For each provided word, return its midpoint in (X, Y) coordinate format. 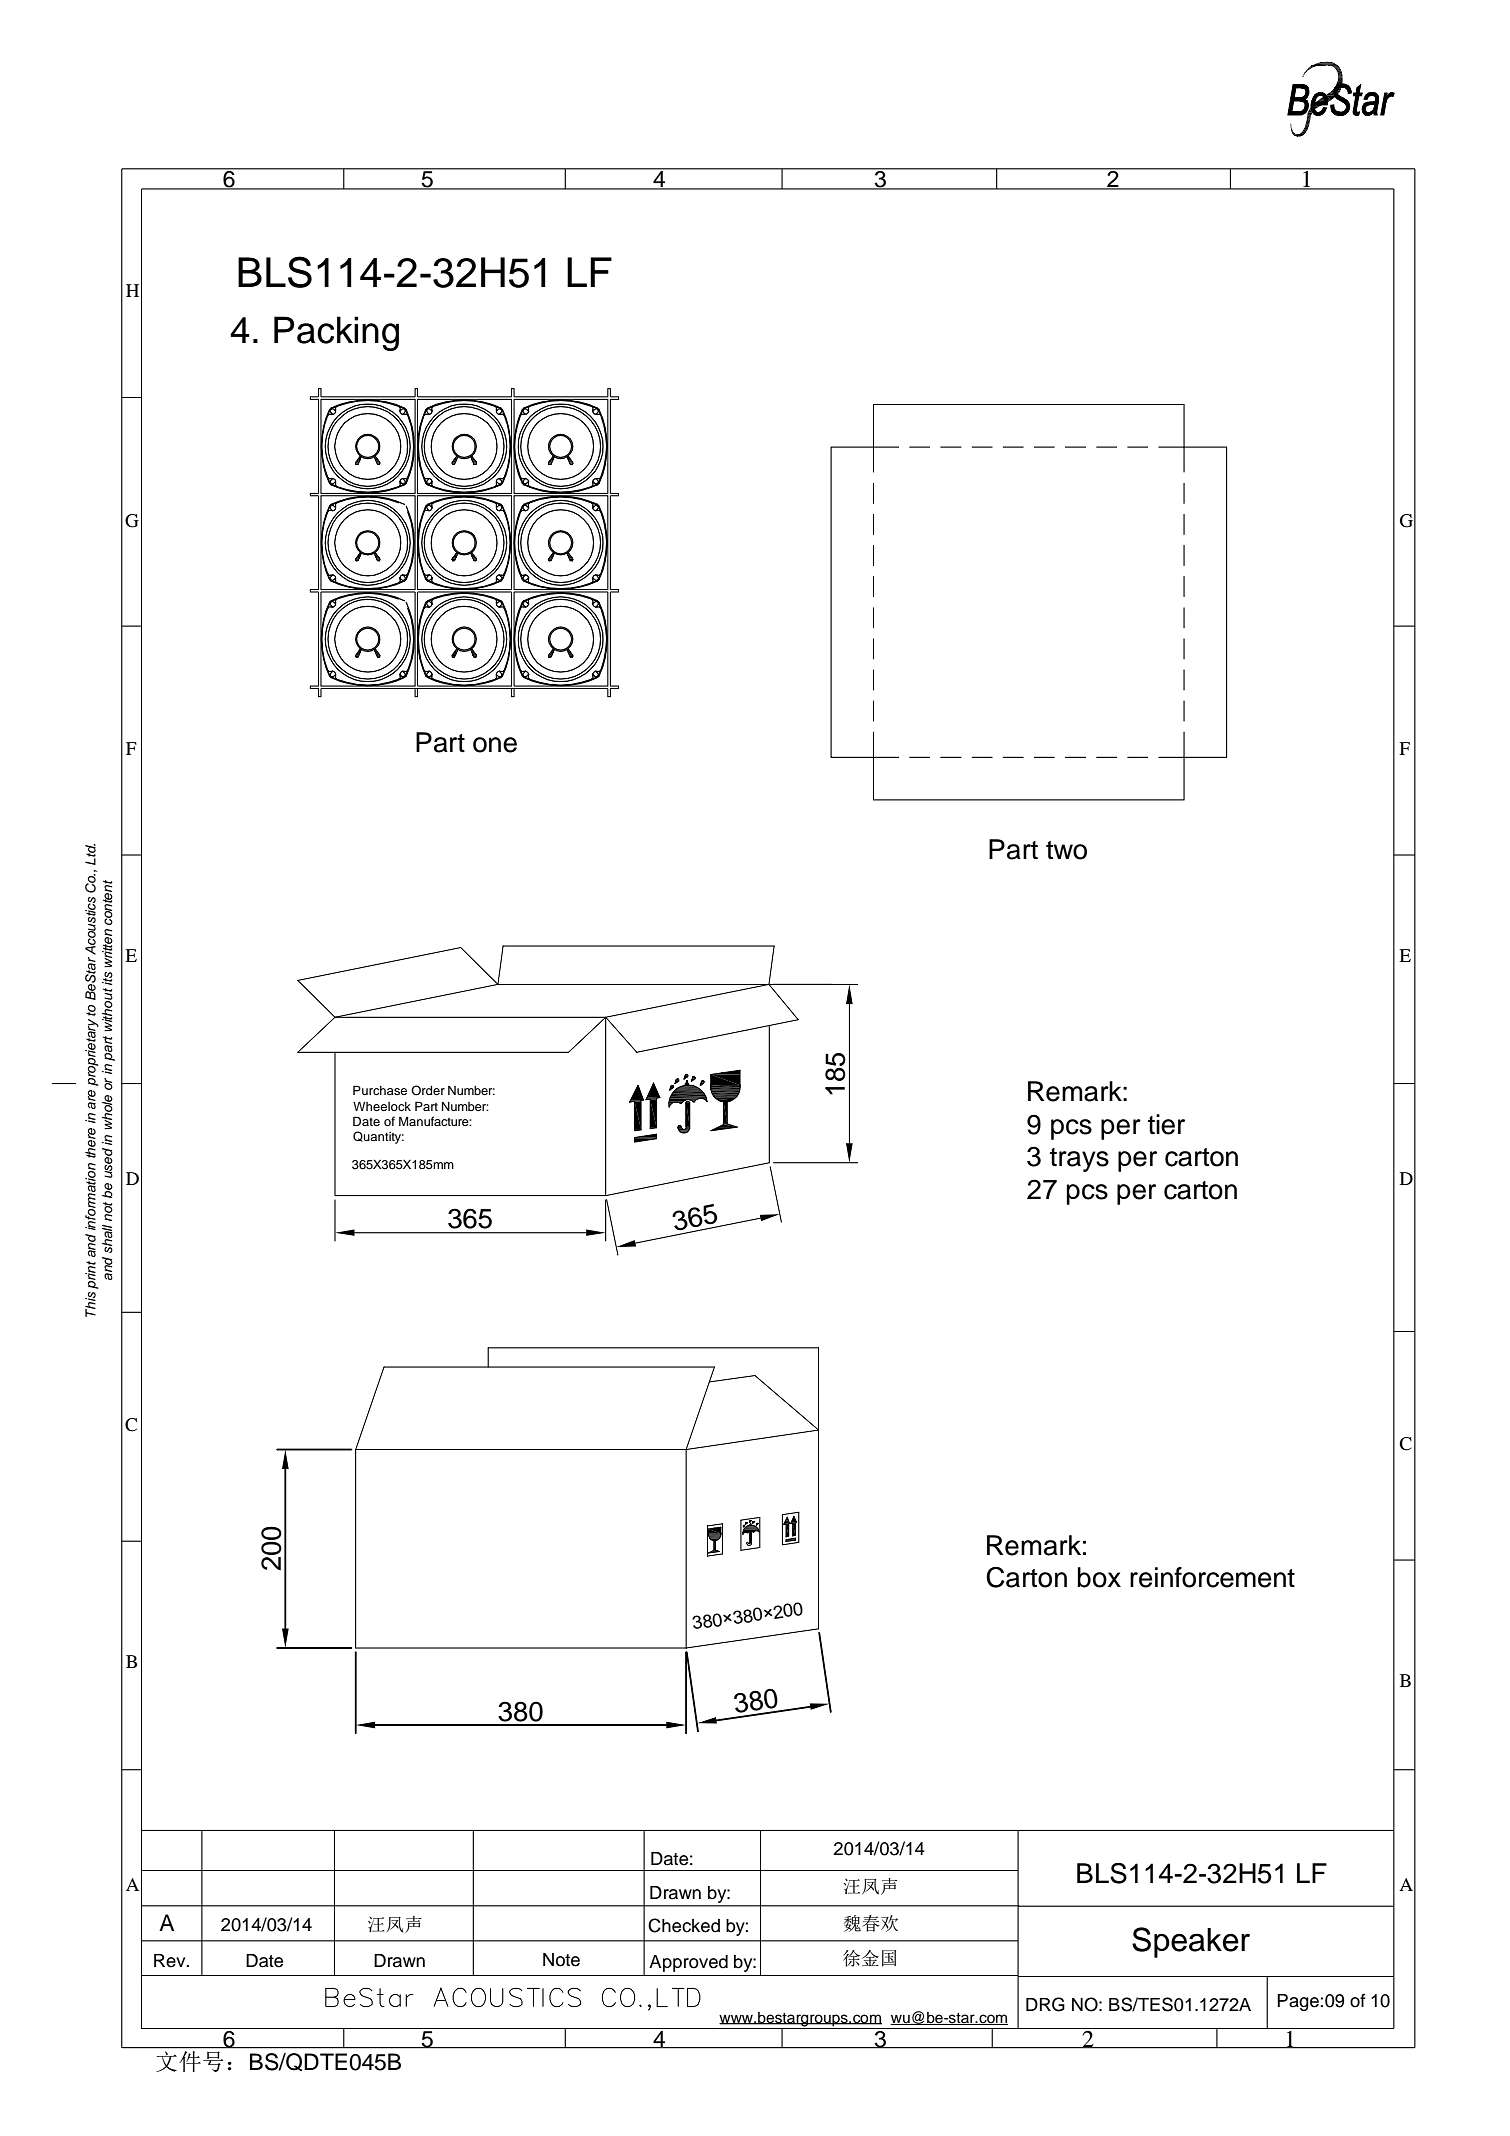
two (1066, 850)
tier (1166, 1124)
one (495, 745)
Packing (336, 333)
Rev (171, 1961)
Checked (684, 1925)
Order (428, 1090)
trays (1079, 1160)
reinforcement (1212, 1577)
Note (561, 1960)
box (1099, 1577)
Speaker (1191, 1942)
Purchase (380, 1090)
